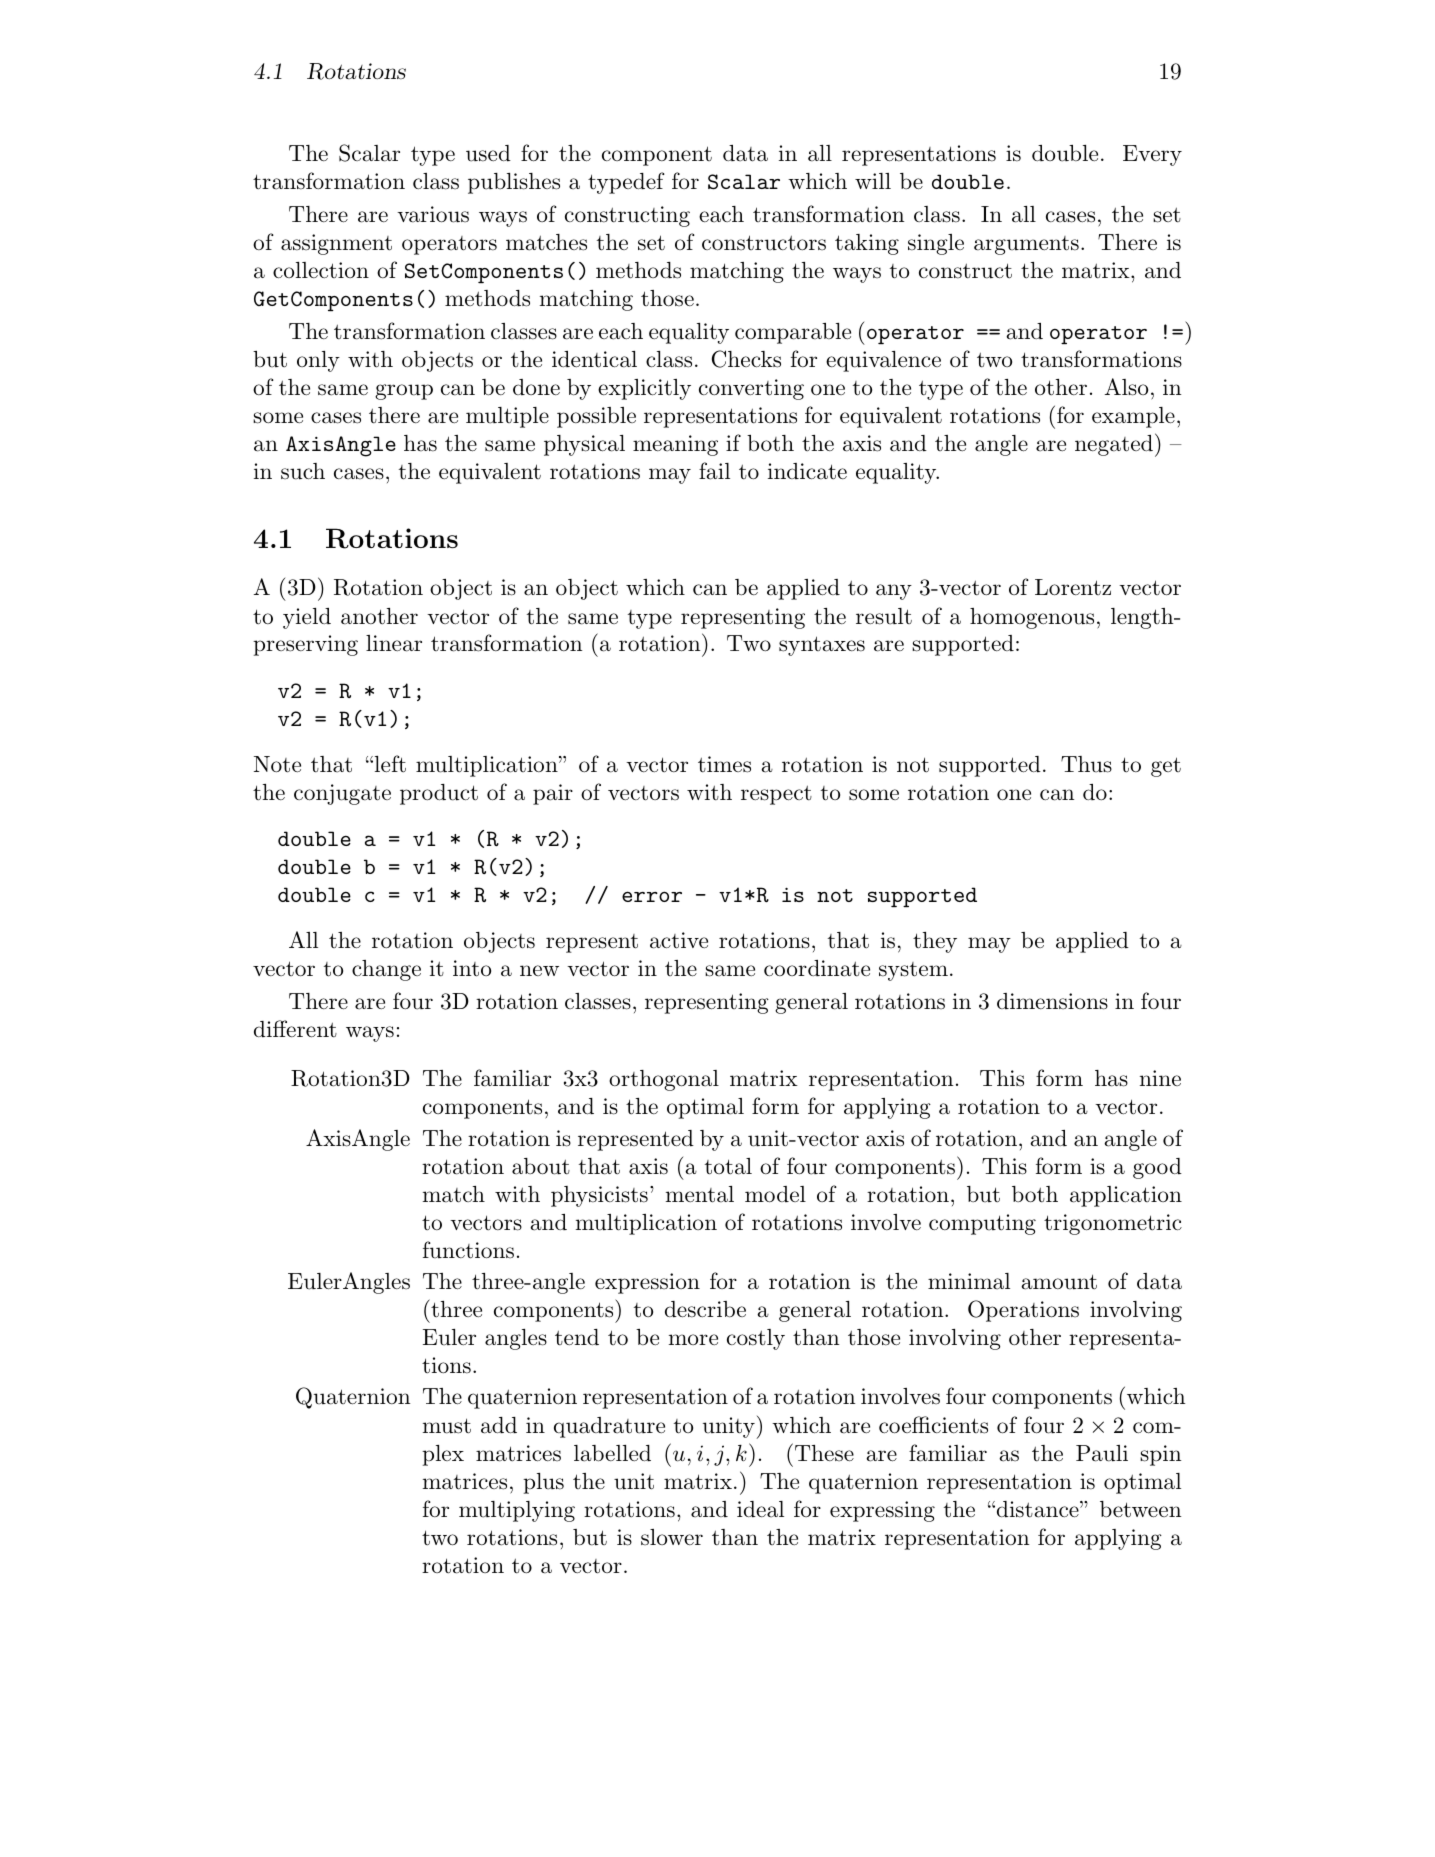  Describe the element at coordinates (447, 1426) in the screenshot. I see `must` at that location.
